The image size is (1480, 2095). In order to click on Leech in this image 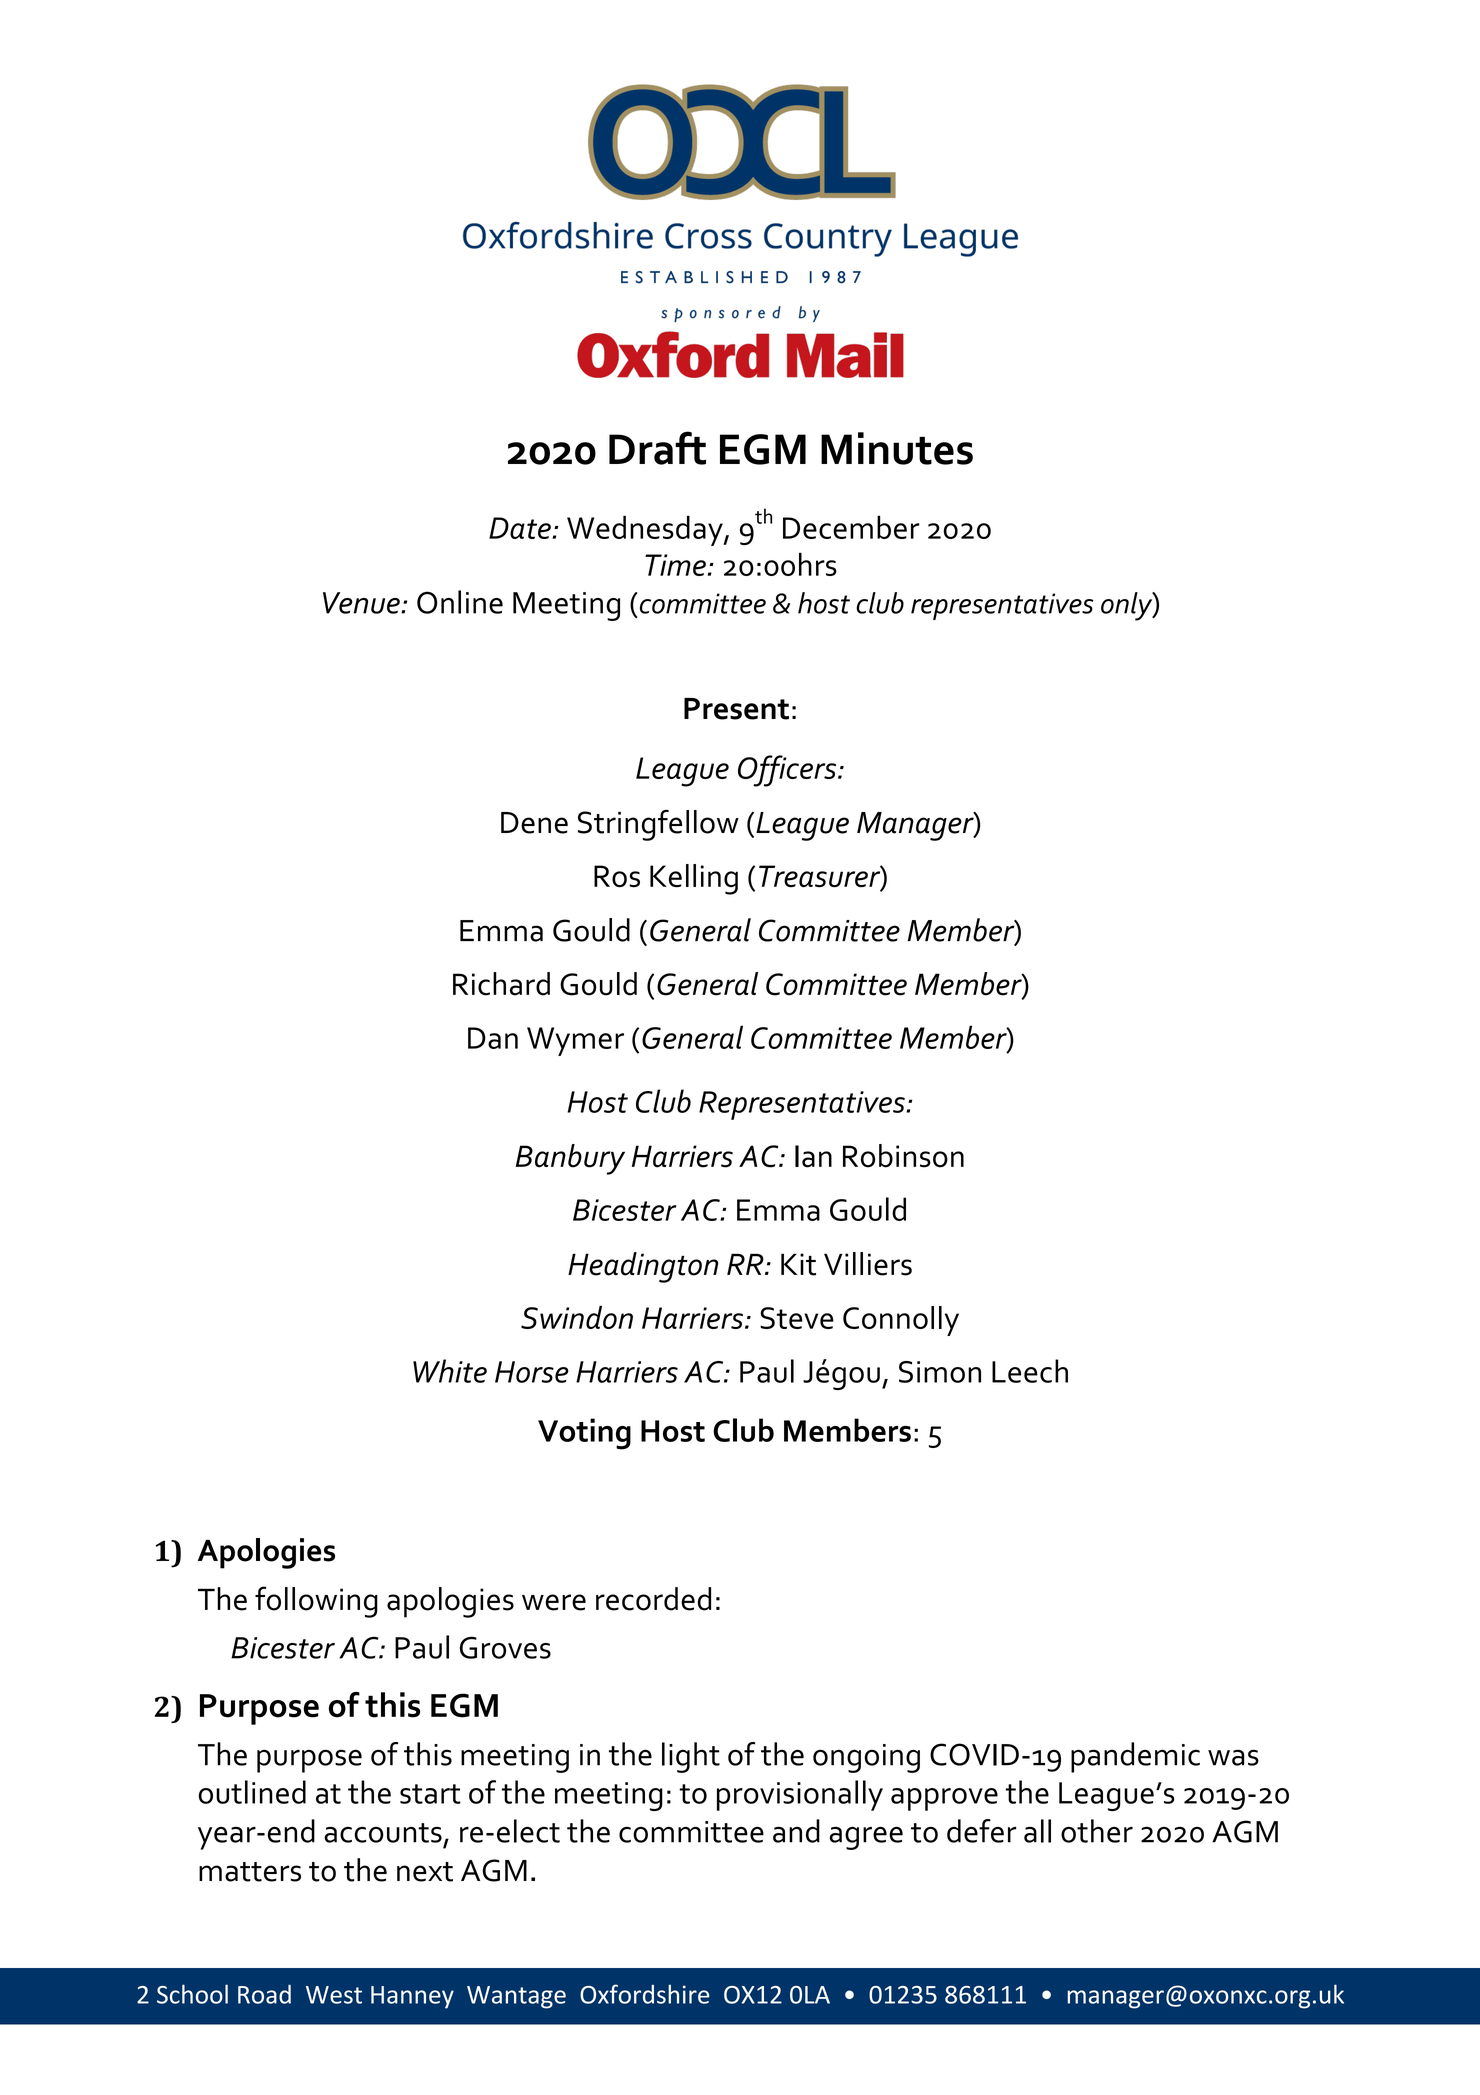, I will do `click(1030, 1371)`.
